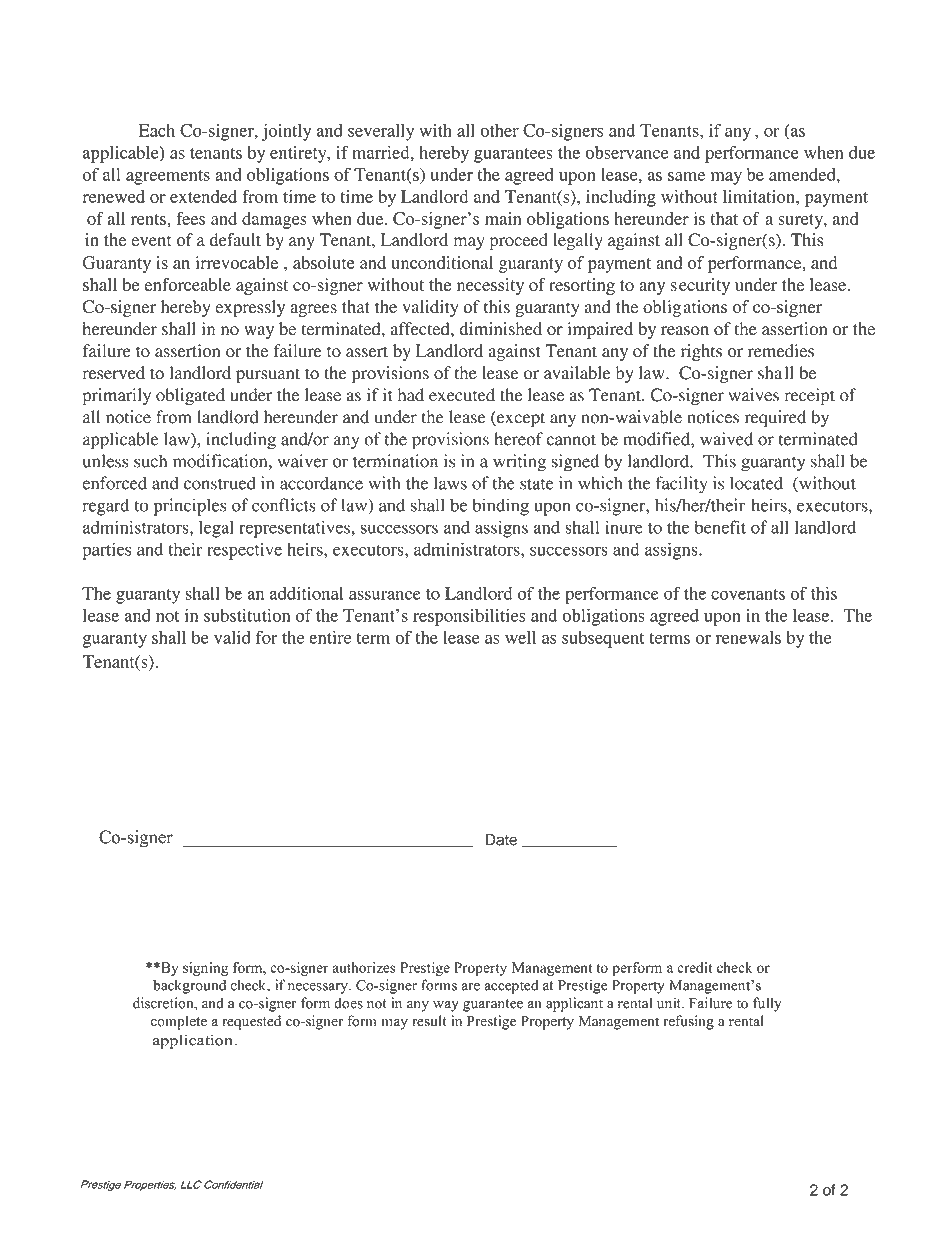 The width and height of the document is (952, 1233). What do you see at coordinates (519, 439) in the document?
I see `hereof` at bounding box center [519, 439].
